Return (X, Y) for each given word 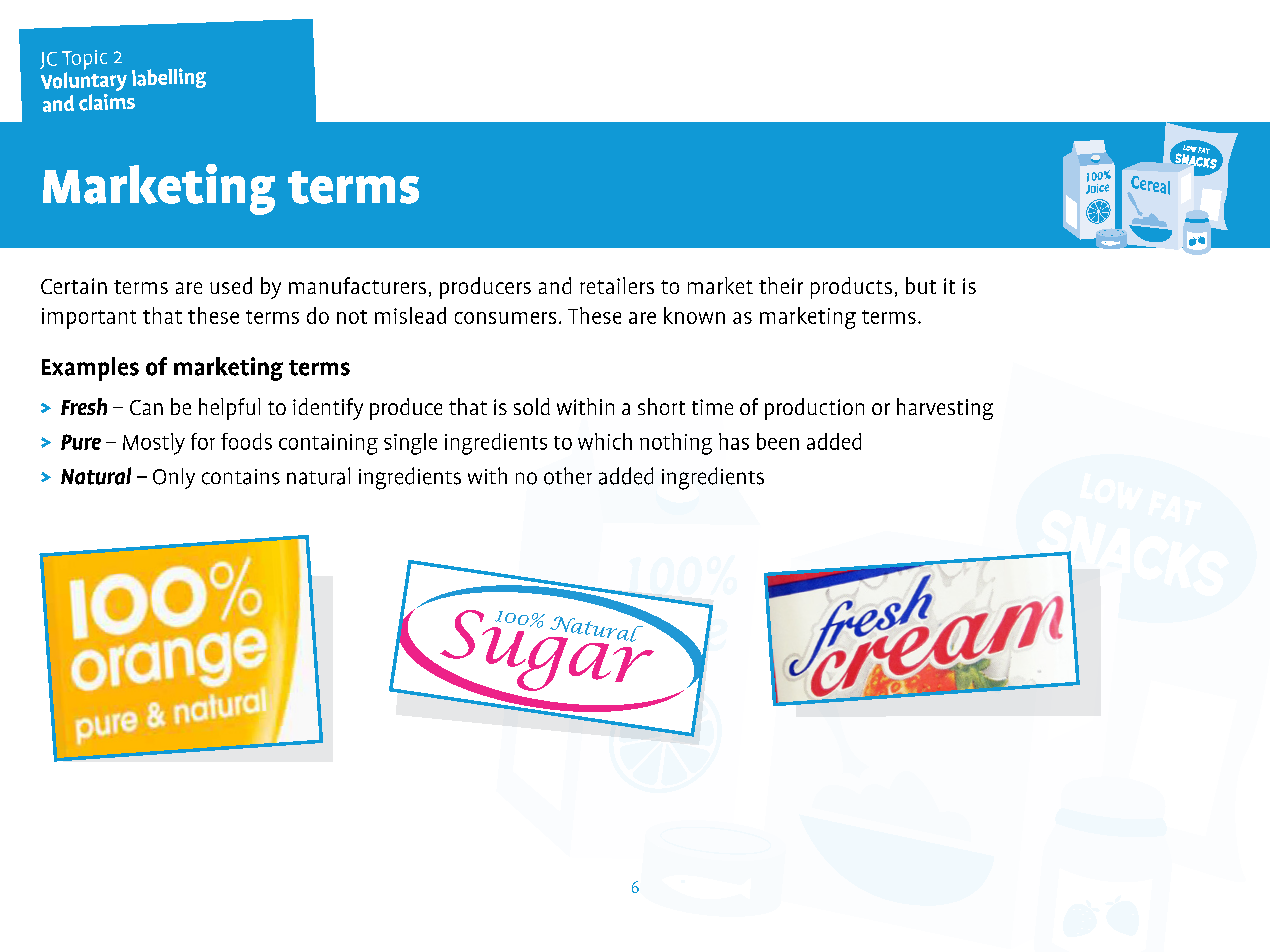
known (694, 315)
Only (174, 478)
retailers (617, 285)
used (231, 285)
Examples (90, 369)
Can (146, 407)
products (851, 288)
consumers (505, 318)
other (568, 476)
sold (532, 406)
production (814, 409)
